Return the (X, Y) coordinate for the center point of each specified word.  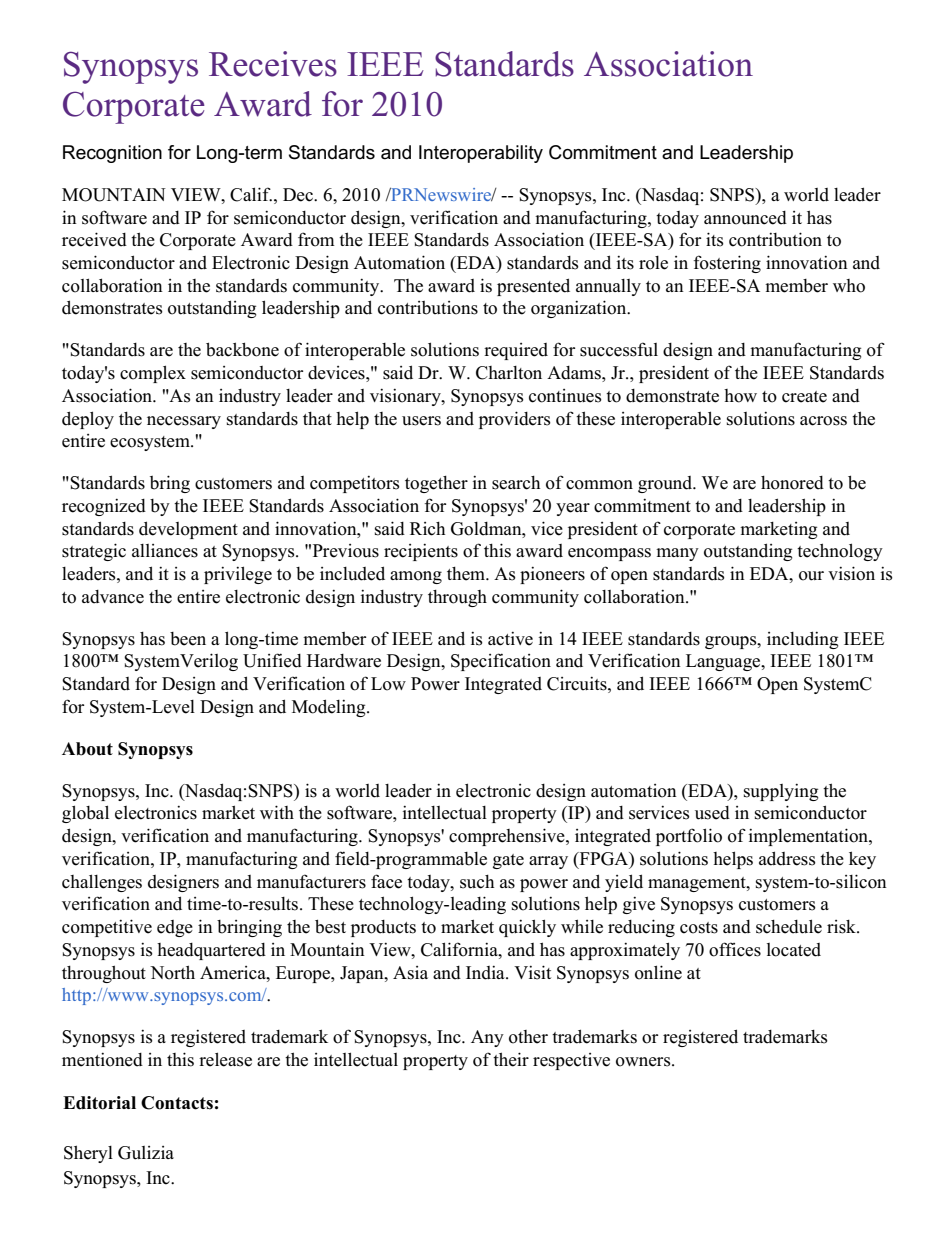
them (467, 574)
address (787, 858)
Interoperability (481, 154)
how (740, 396)
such (477, 882)
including (802, 640)
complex (153, 374)
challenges (102, 883)
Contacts (177, 1103)
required (516, 351)
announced (745, 218)
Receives (273, 64)
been (188, 639)
